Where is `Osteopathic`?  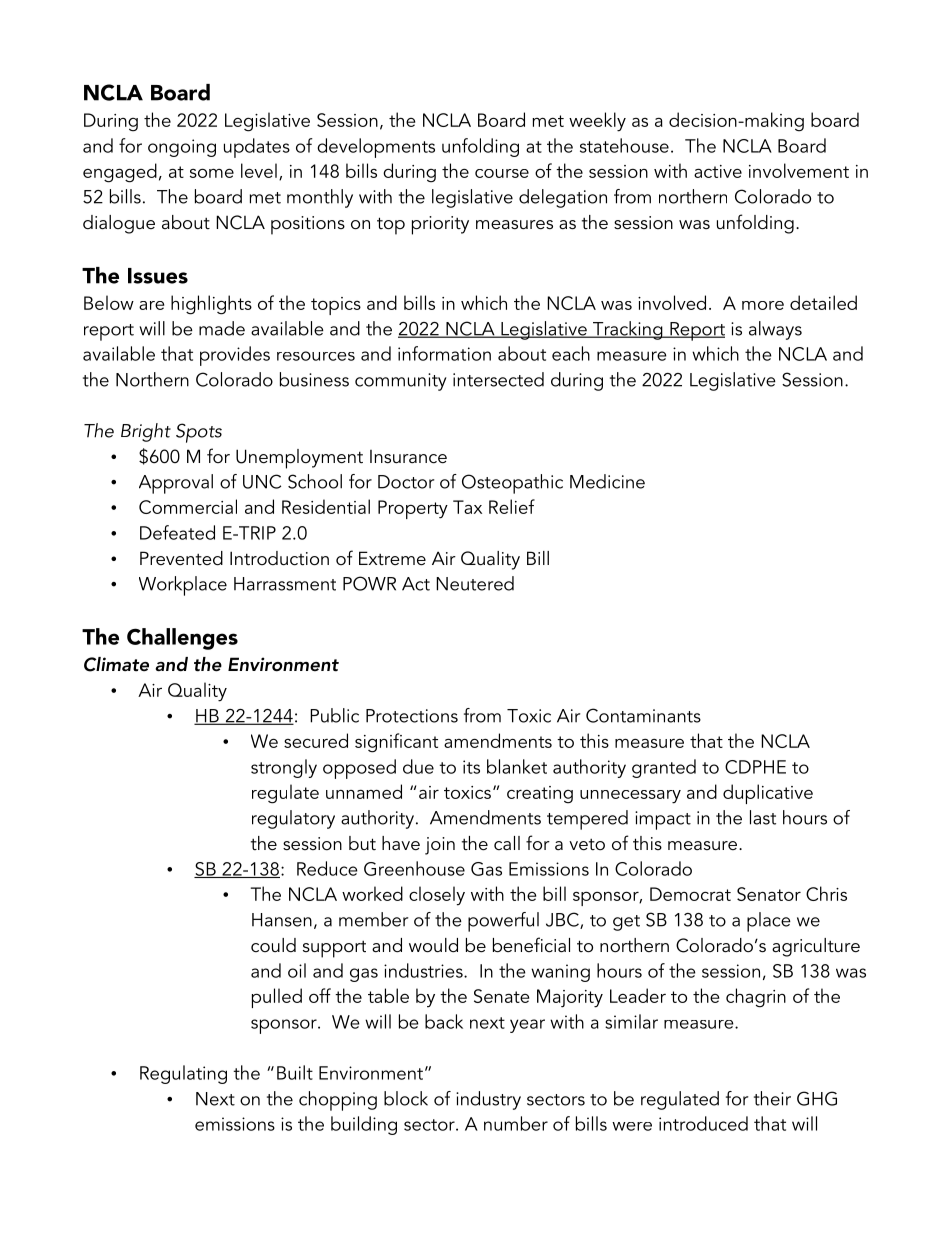
Osteopathic is located at coordinates (512, 484).
